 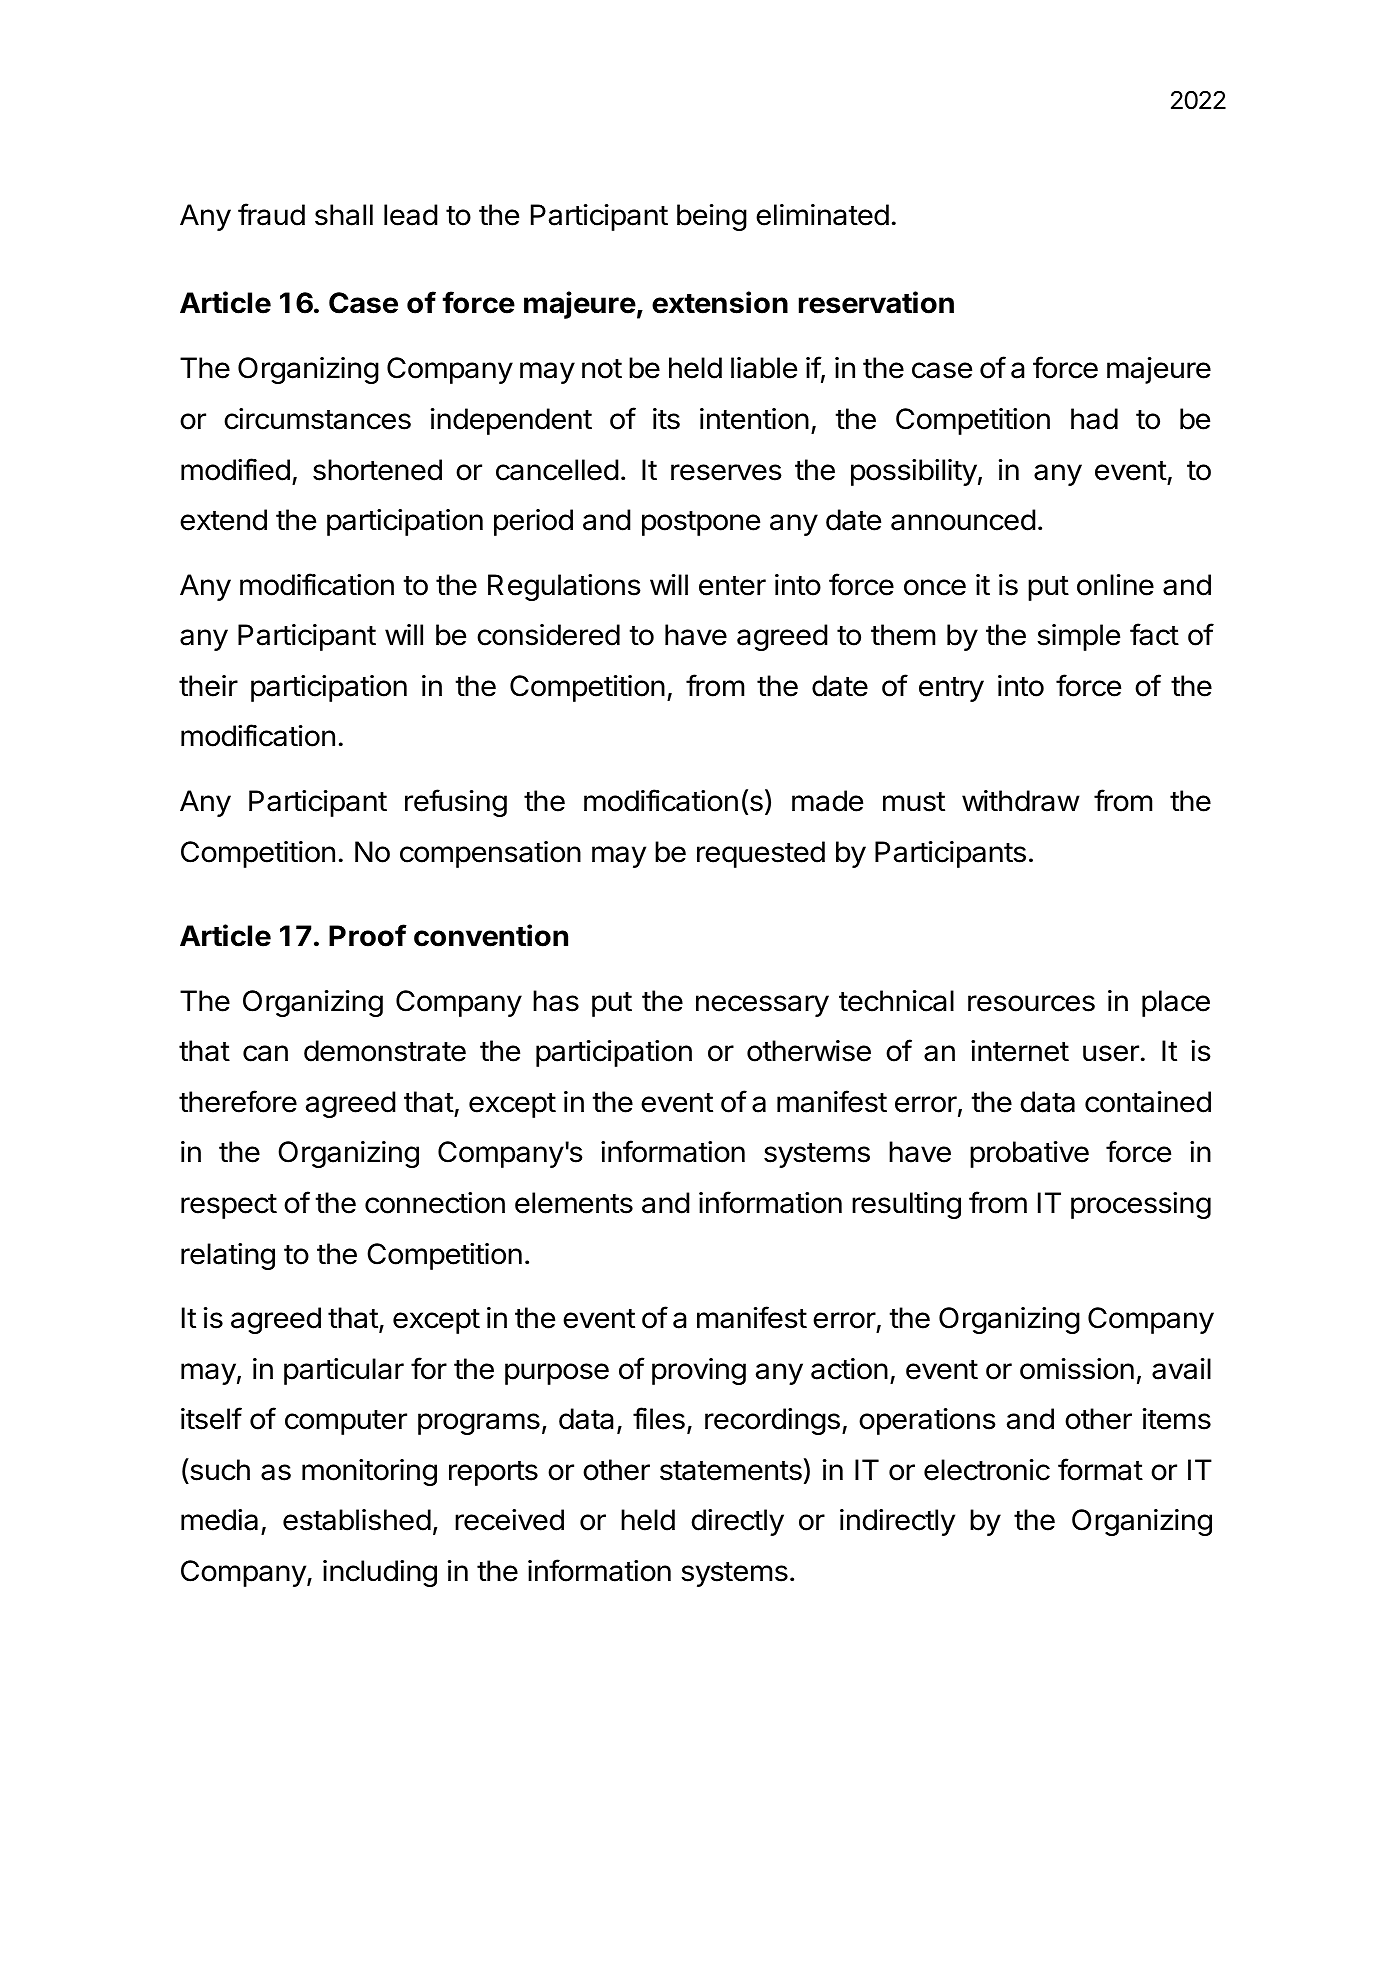 I want to click on Proof, so click(x=368, y=935).
